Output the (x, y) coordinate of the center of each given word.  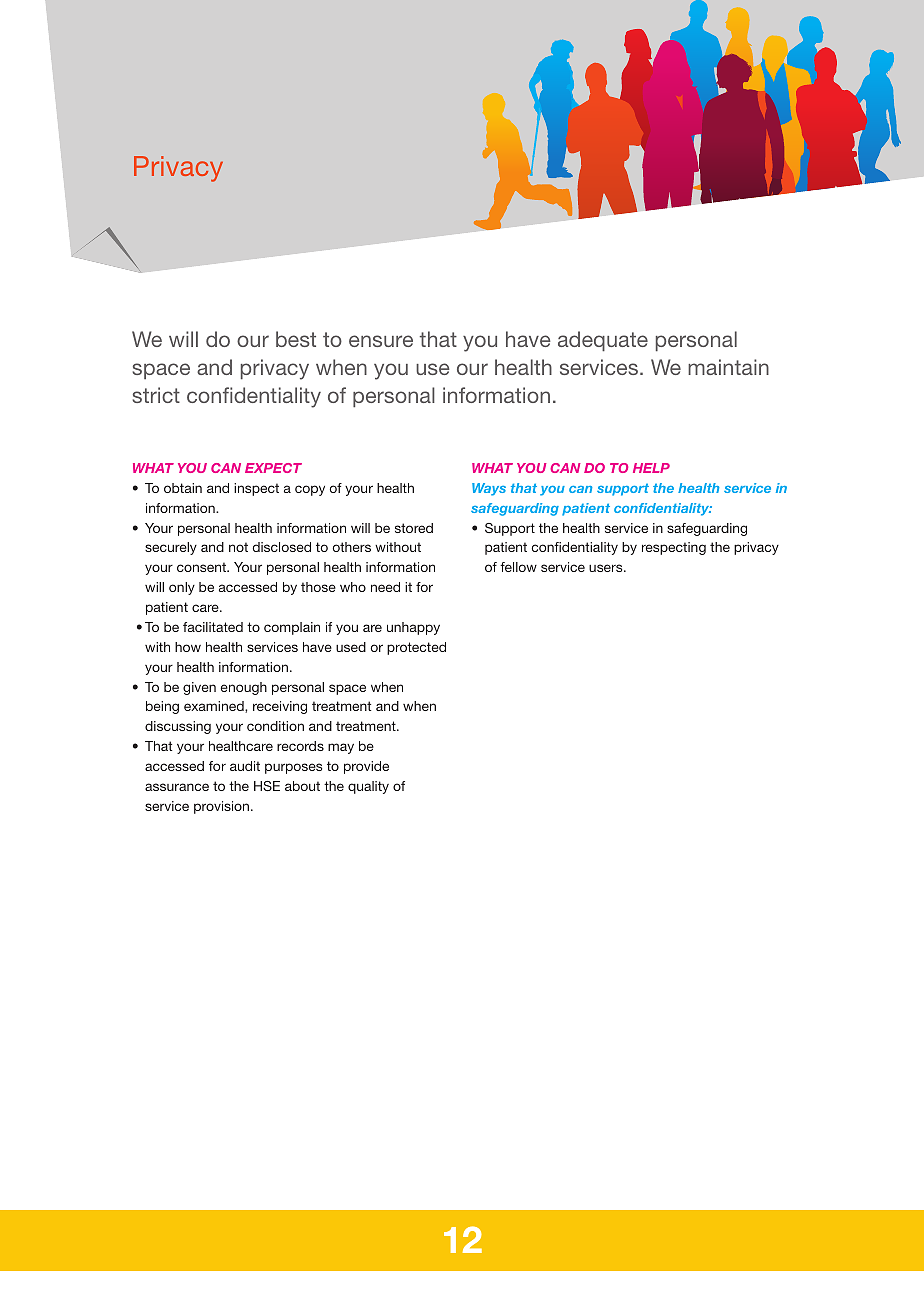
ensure (381, 341)
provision (223, 807)
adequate (603, 341)
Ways (489, 489)
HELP (651, 468)
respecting (674, 548)
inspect (256, 489)
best (296, 339)
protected (416, 648)
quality (368, 787)
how (188, 647)
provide (366, 767)
